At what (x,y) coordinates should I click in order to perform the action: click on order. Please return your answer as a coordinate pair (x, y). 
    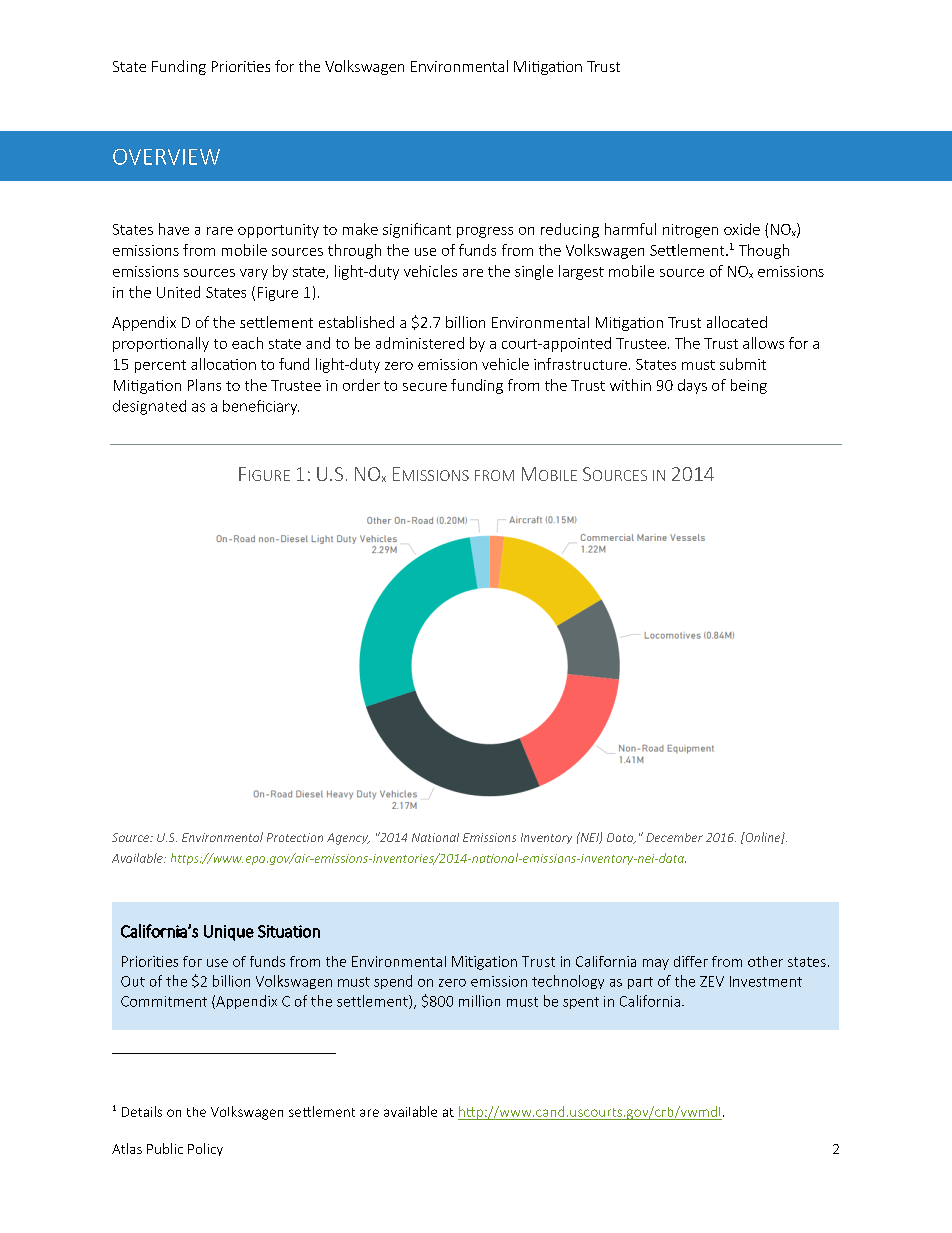
    Looking at the image, I should click on (361, 385).
